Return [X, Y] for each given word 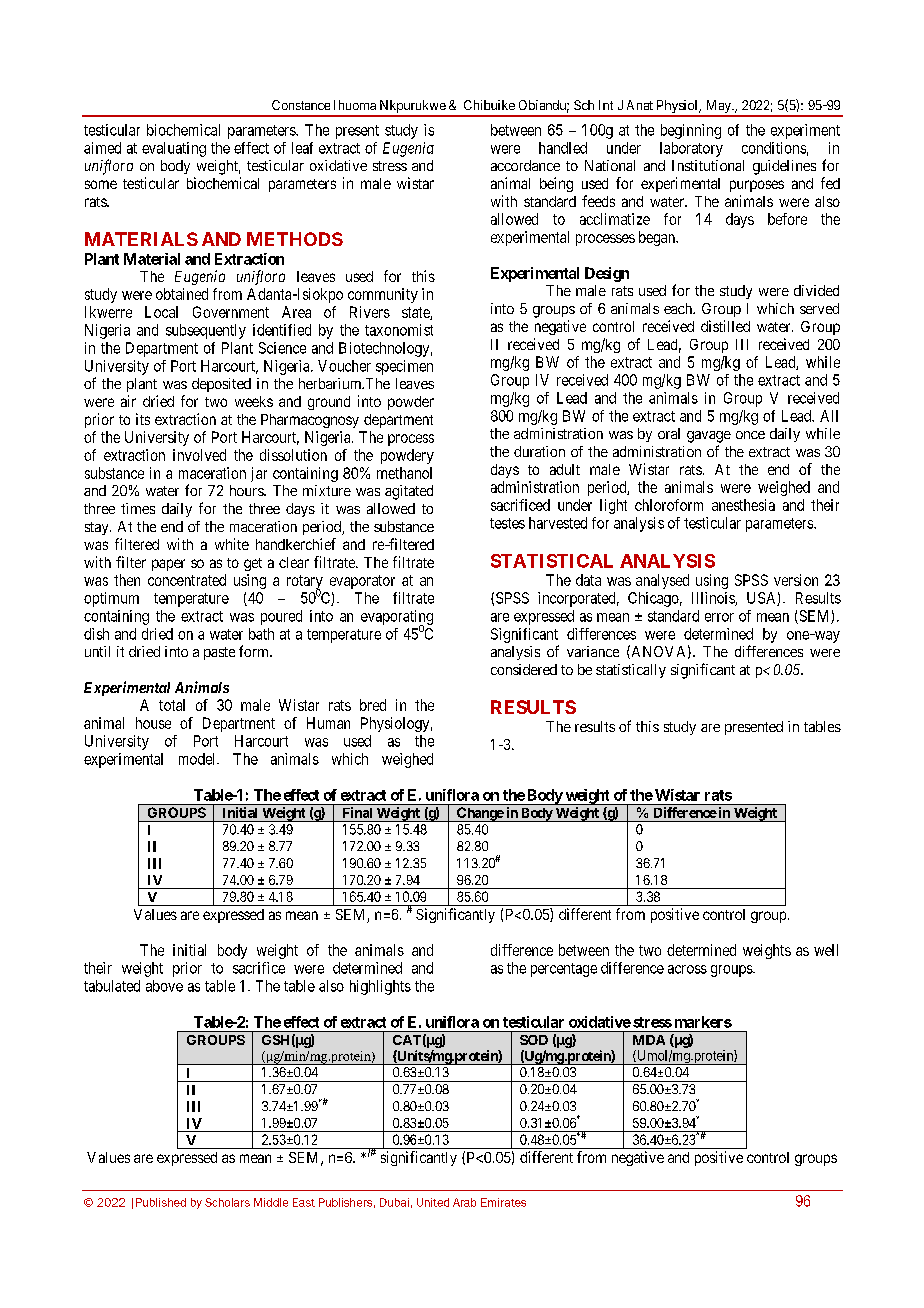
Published [161, 1202]
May [718, 108]
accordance [525, 165]
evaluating [174, 149]
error [719, 617]
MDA [649, 1040]
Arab [464, 1202]
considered [524, 669]
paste [219, 653]
